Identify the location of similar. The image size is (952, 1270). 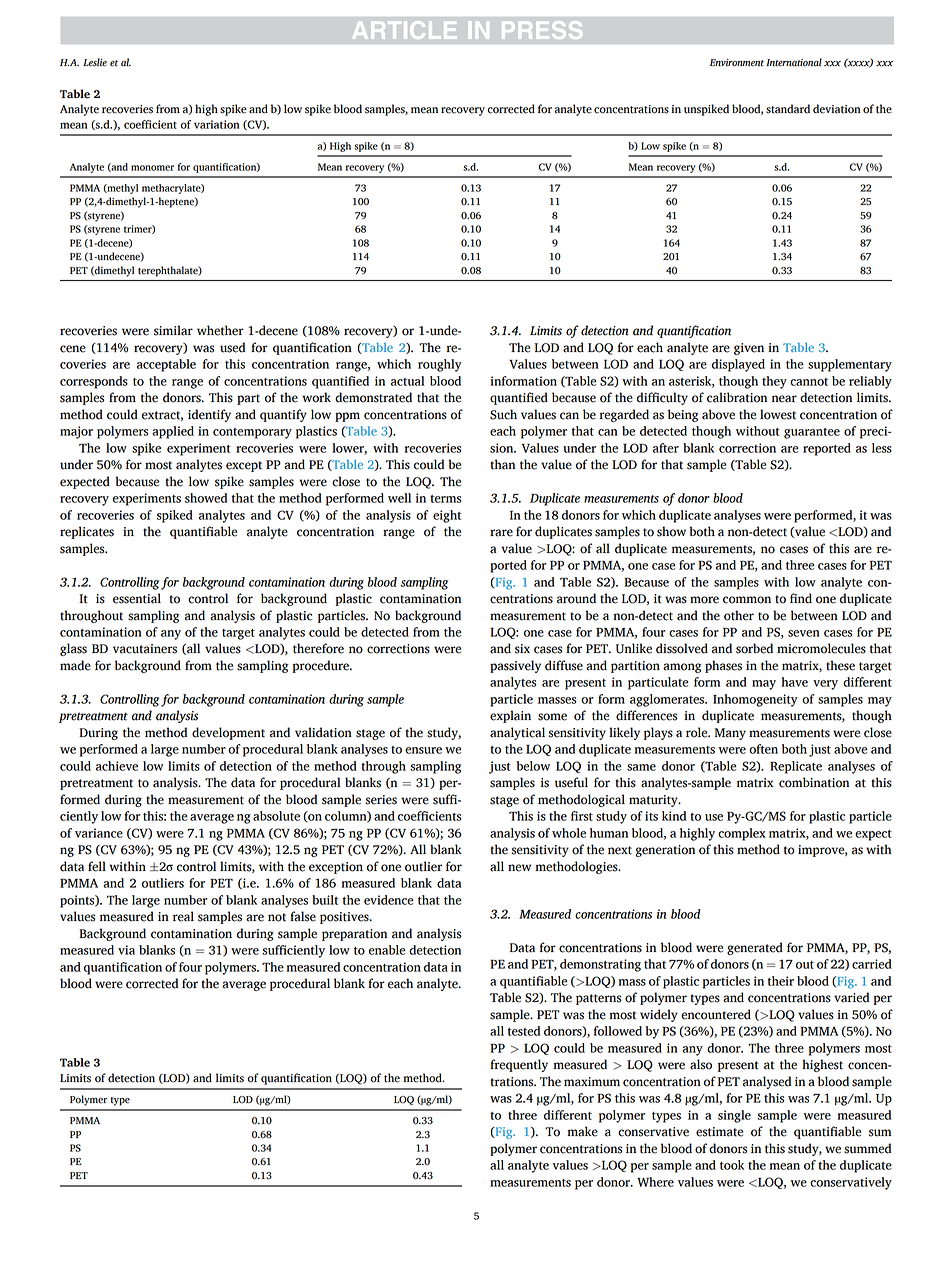
(173, 330).
